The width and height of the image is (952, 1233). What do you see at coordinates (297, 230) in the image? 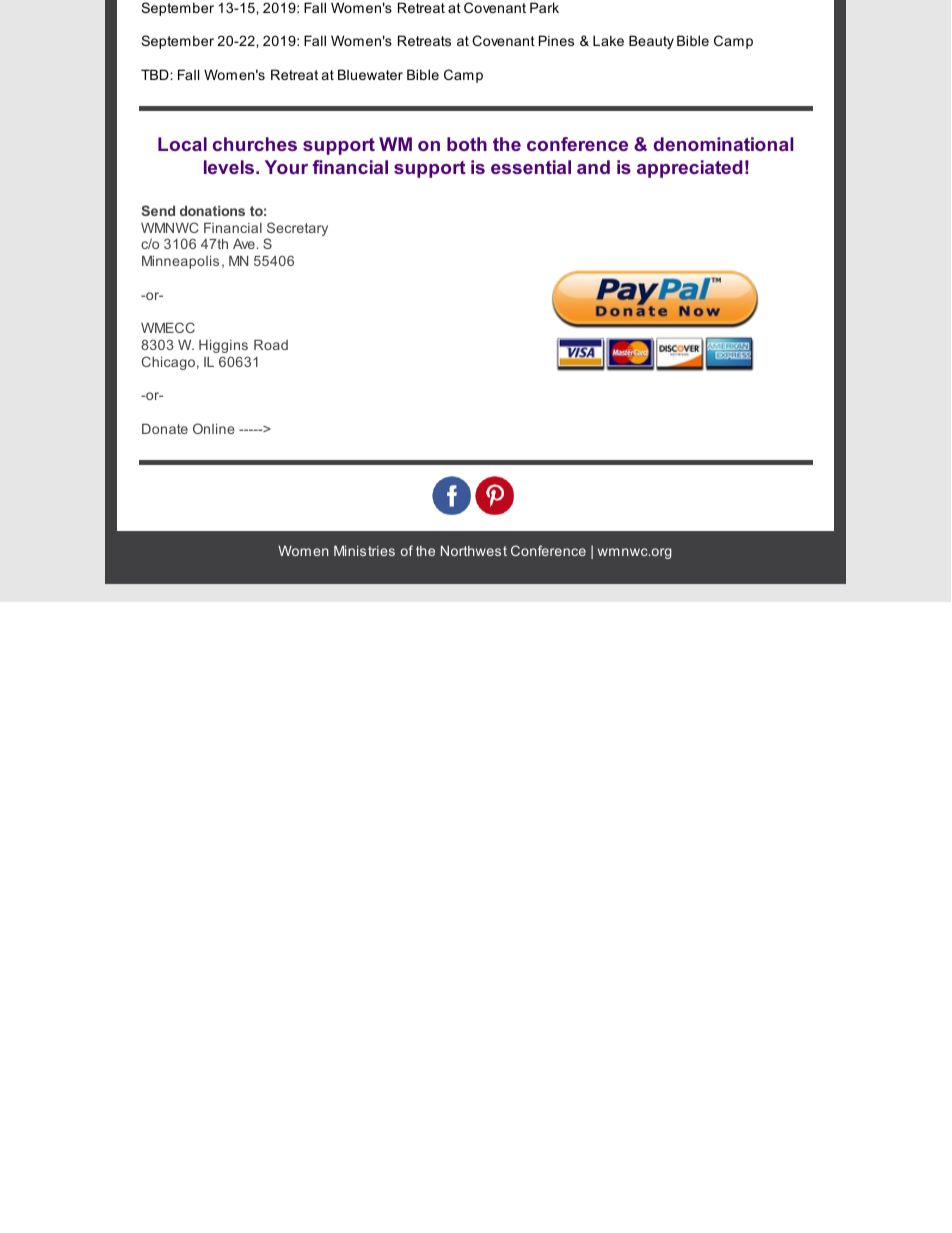
I see `Secretary` at bounding box center [297, 230].
